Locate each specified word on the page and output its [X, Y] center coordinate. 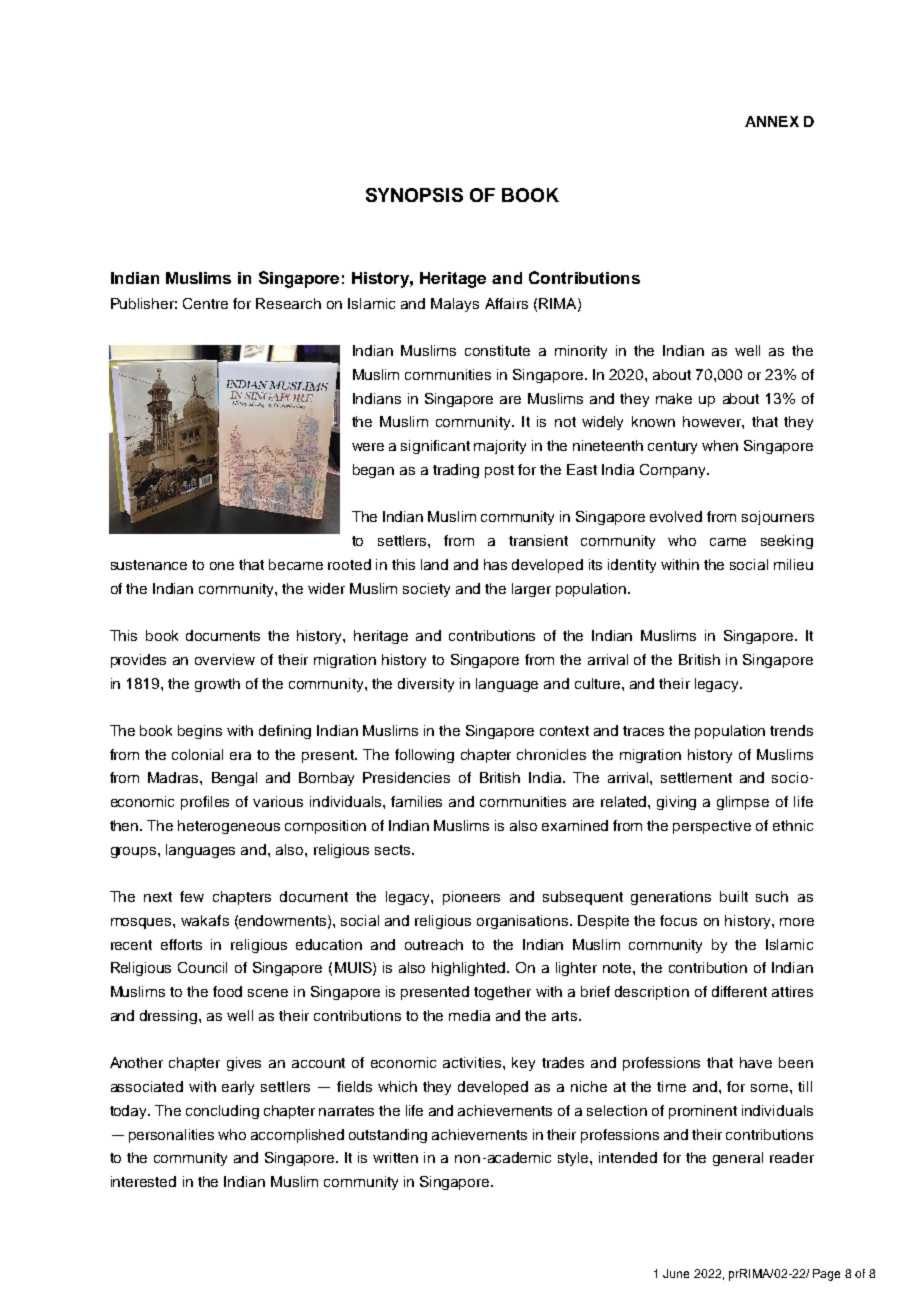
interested [143, 1181]
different [739, 991]
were [368, 447]
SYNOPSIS [414, 195]
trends [791, 730]
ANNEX [772, 121]
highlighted [470, 969]
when [720, 445]
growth [217, 685]
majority [500, 447]
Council [202, 967]
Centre [205, 303]
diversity [426, 685]
